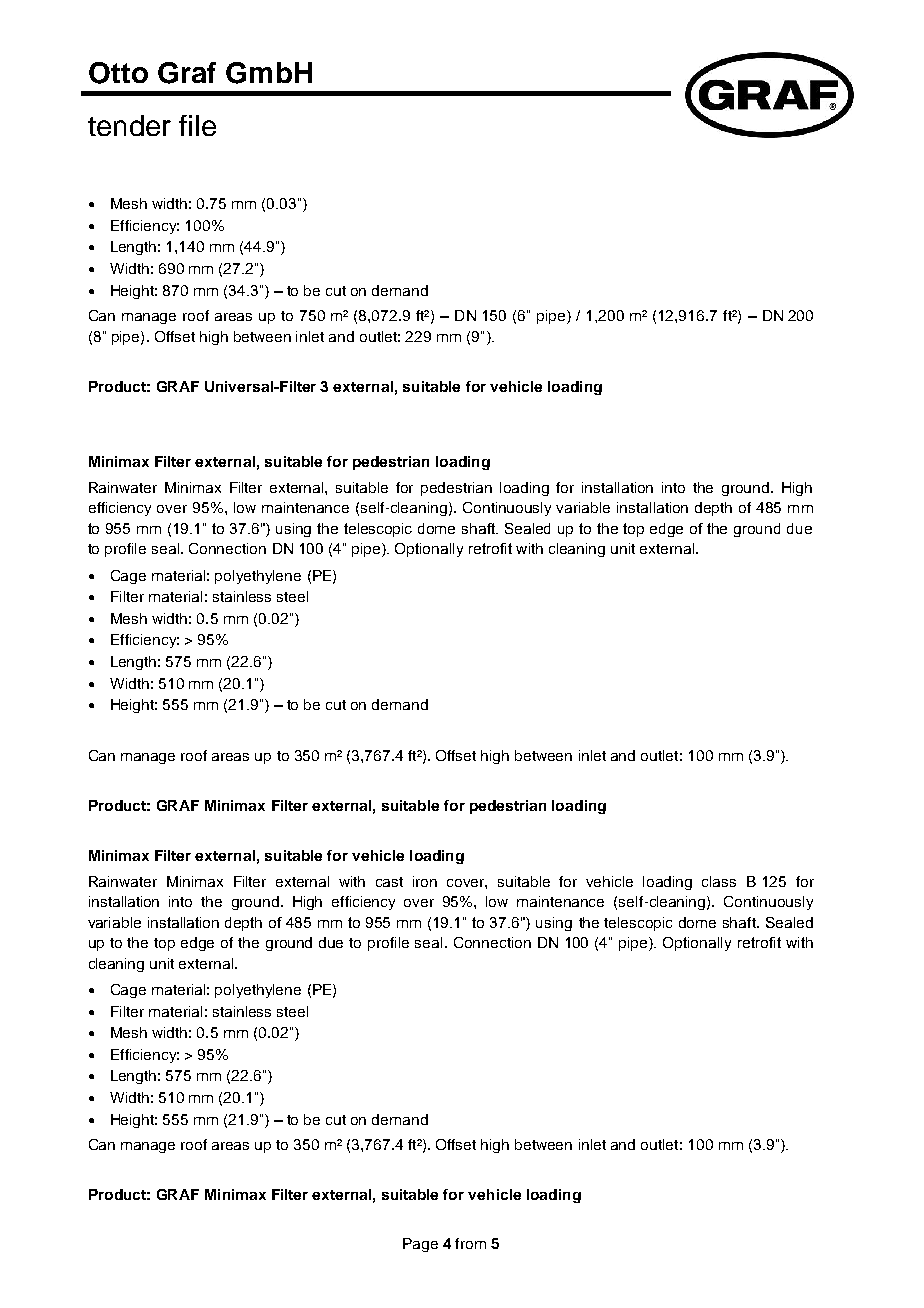 This screenshot has height=1308, width=924. Describe the element at coordinates (470, 1243) in the screenshot. I see `from` at that location.
